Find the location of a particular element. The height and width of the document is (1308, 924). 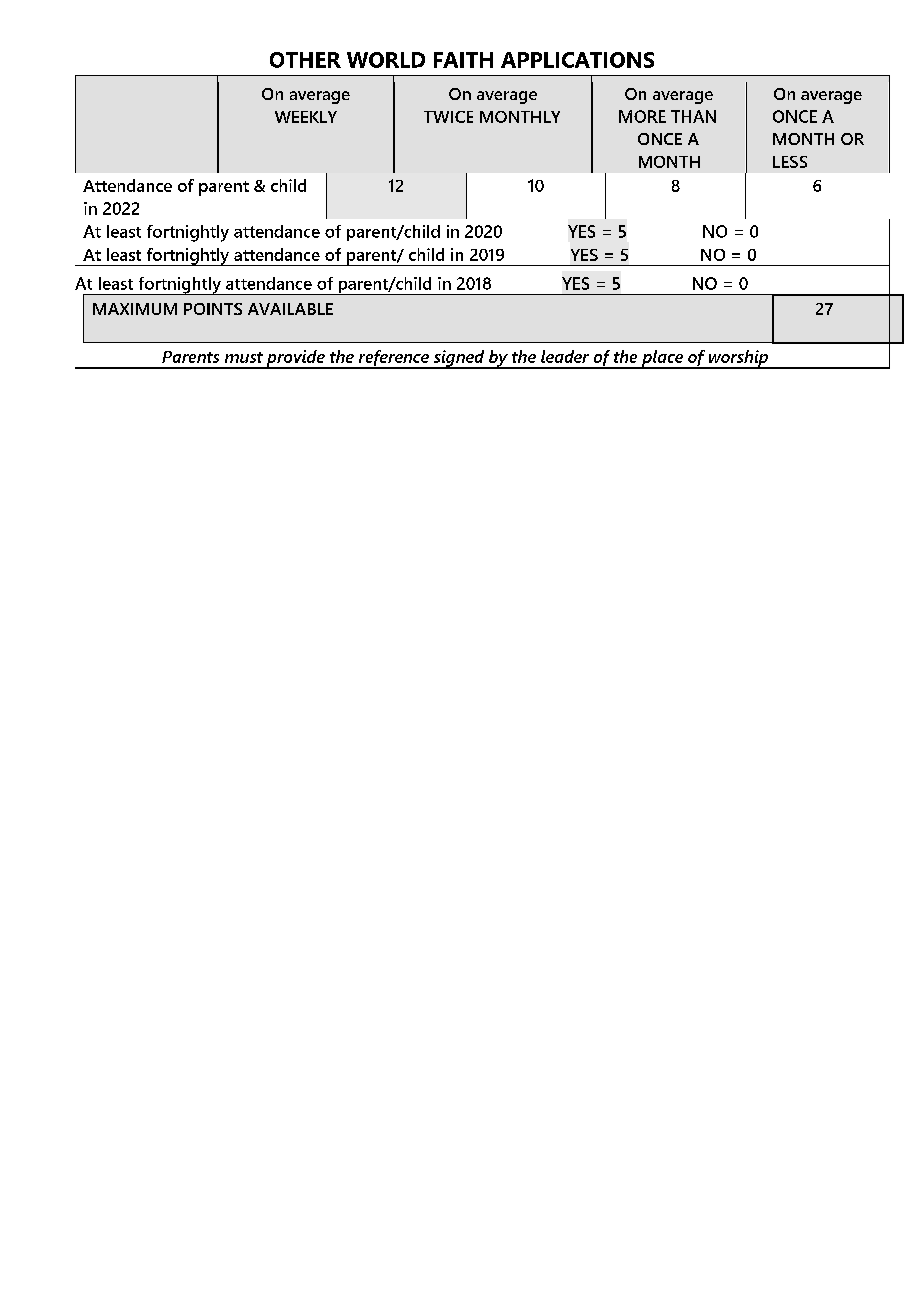

WORLD is located at coordinates (386, 60).
